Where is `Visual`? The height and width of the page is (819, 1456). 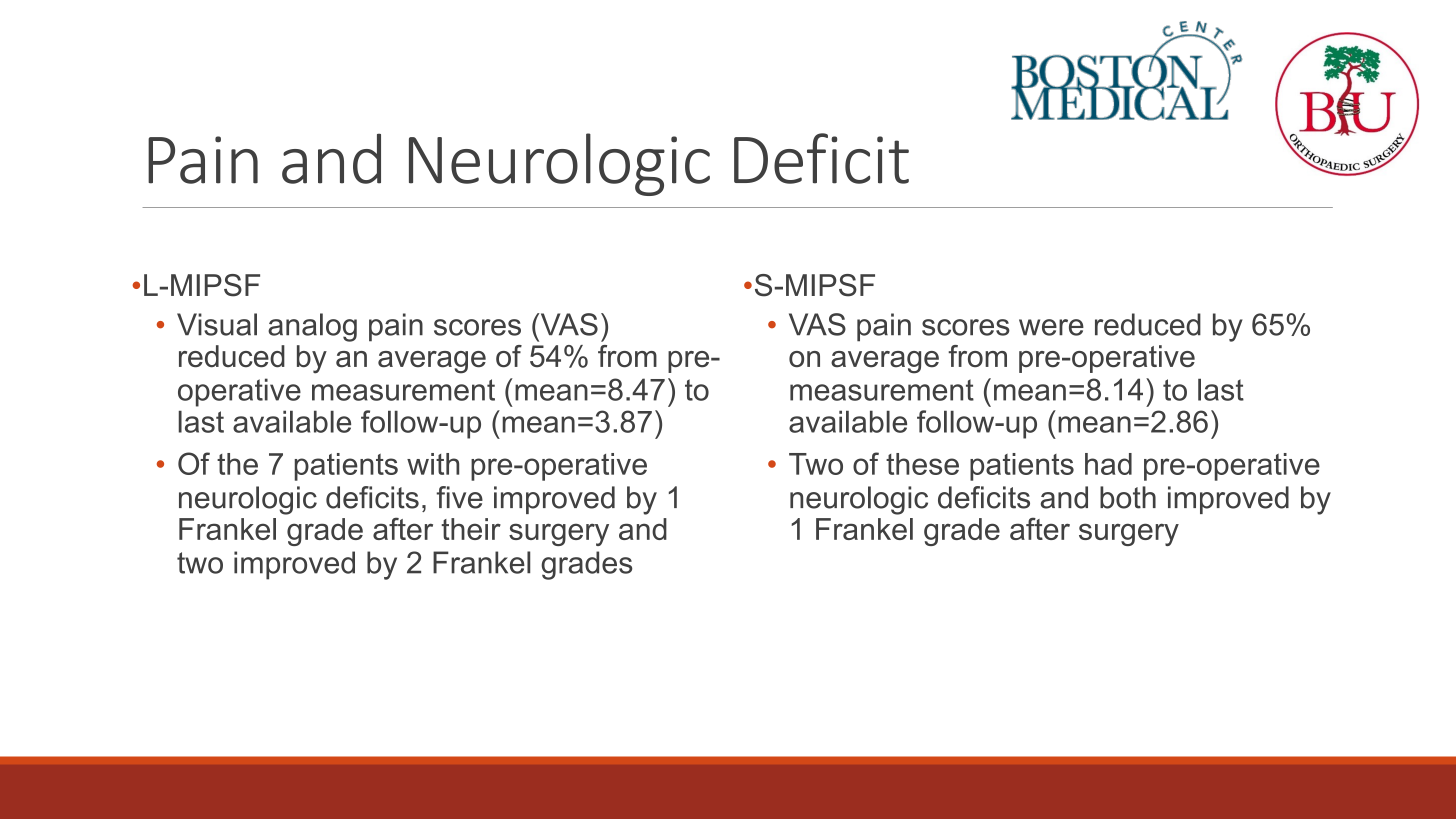
Visual is located at coordinates (217, 324).
